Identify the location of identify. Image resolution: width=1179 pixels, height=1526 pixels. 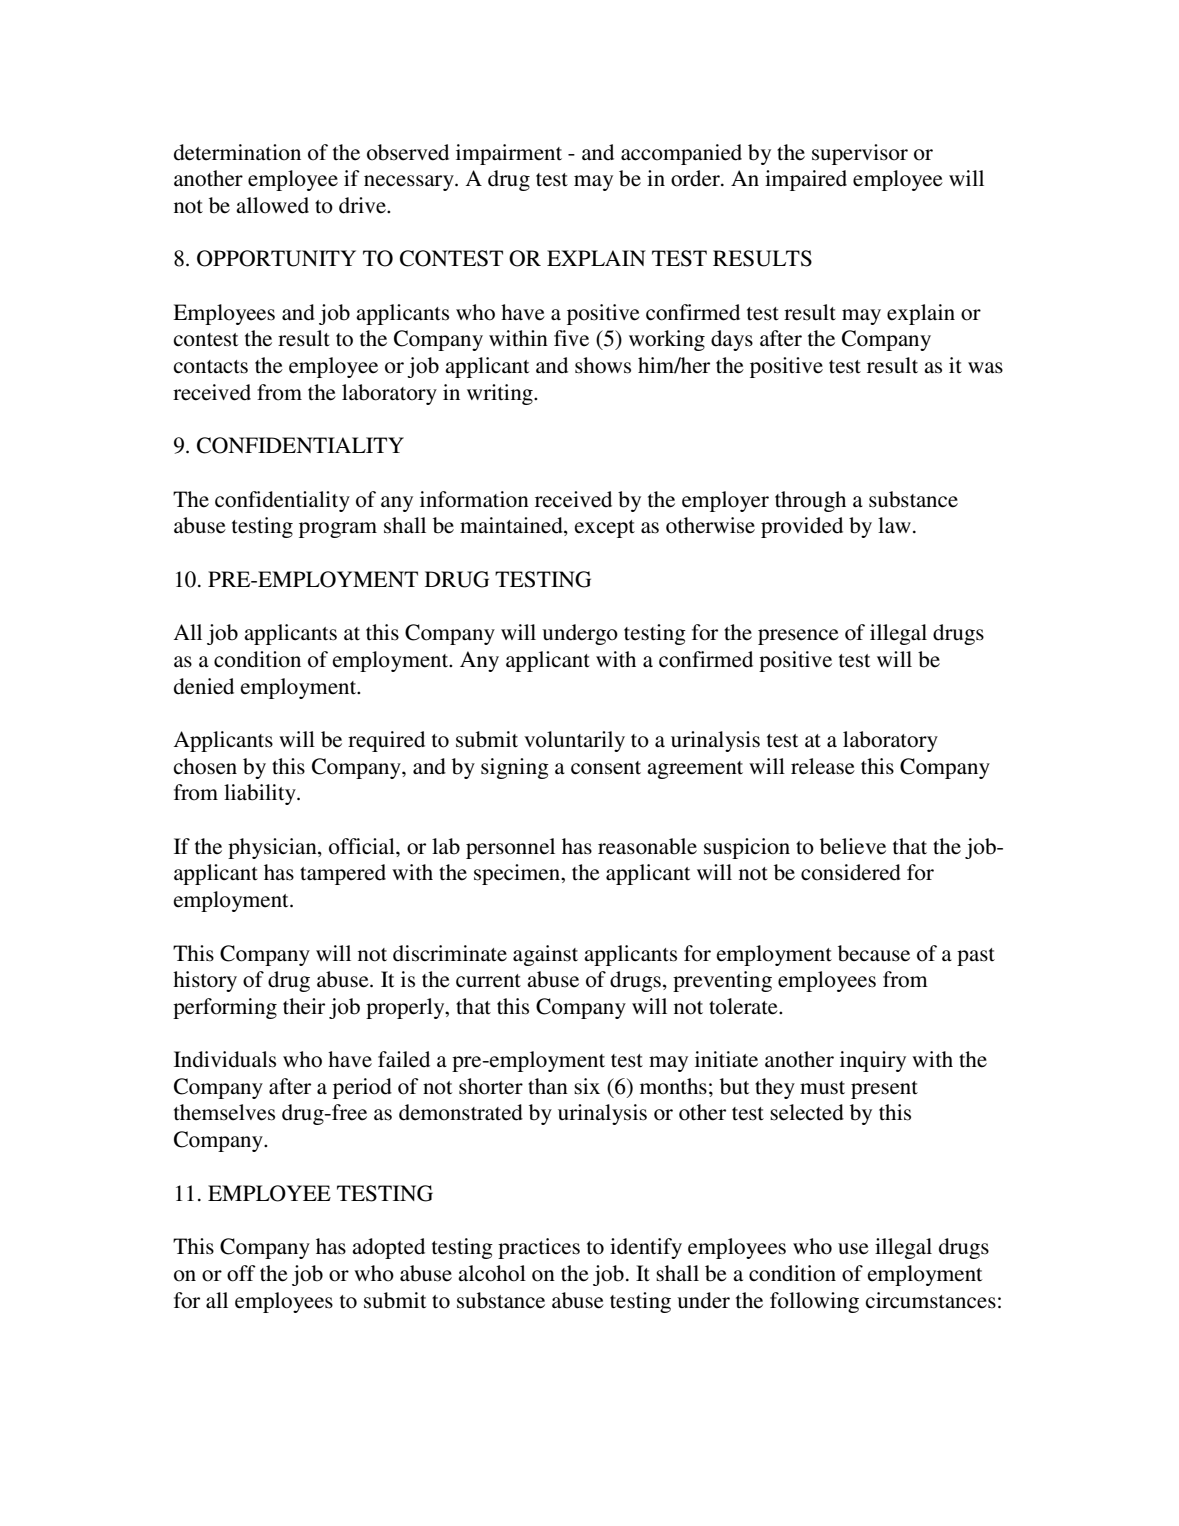
(646, 1248).
